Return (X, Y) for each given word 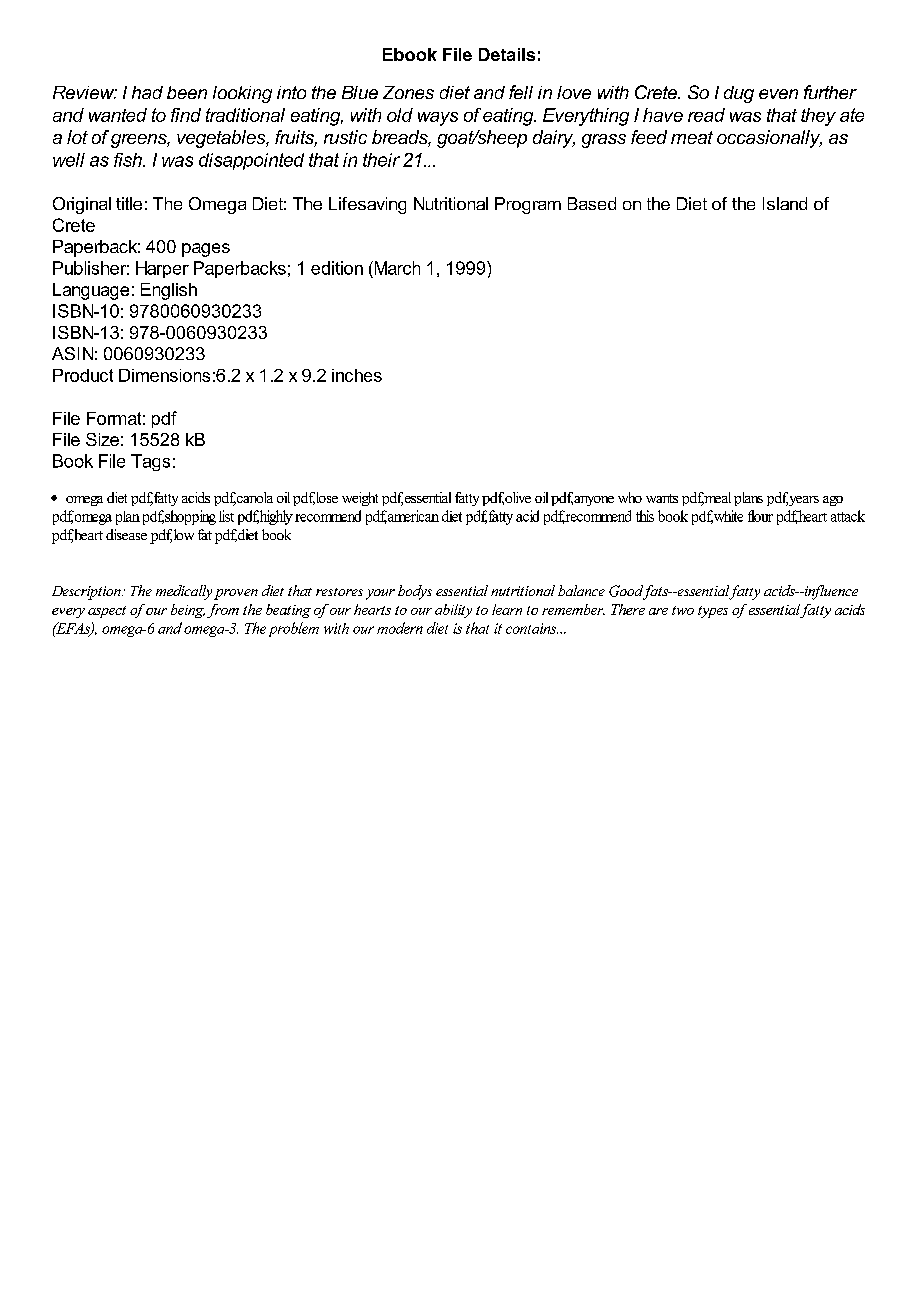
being (188, 611)
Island (785, 203)
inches (357, 375)
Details (507, 54)
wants (662, 498)
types (713, 612)
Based (592, 203)
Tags (150, 462)
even (778, 94)
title (129, 203)
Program (528, 205)
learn (507, 609)
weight (360, 499)
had (147, 92)
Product (83, 375)
